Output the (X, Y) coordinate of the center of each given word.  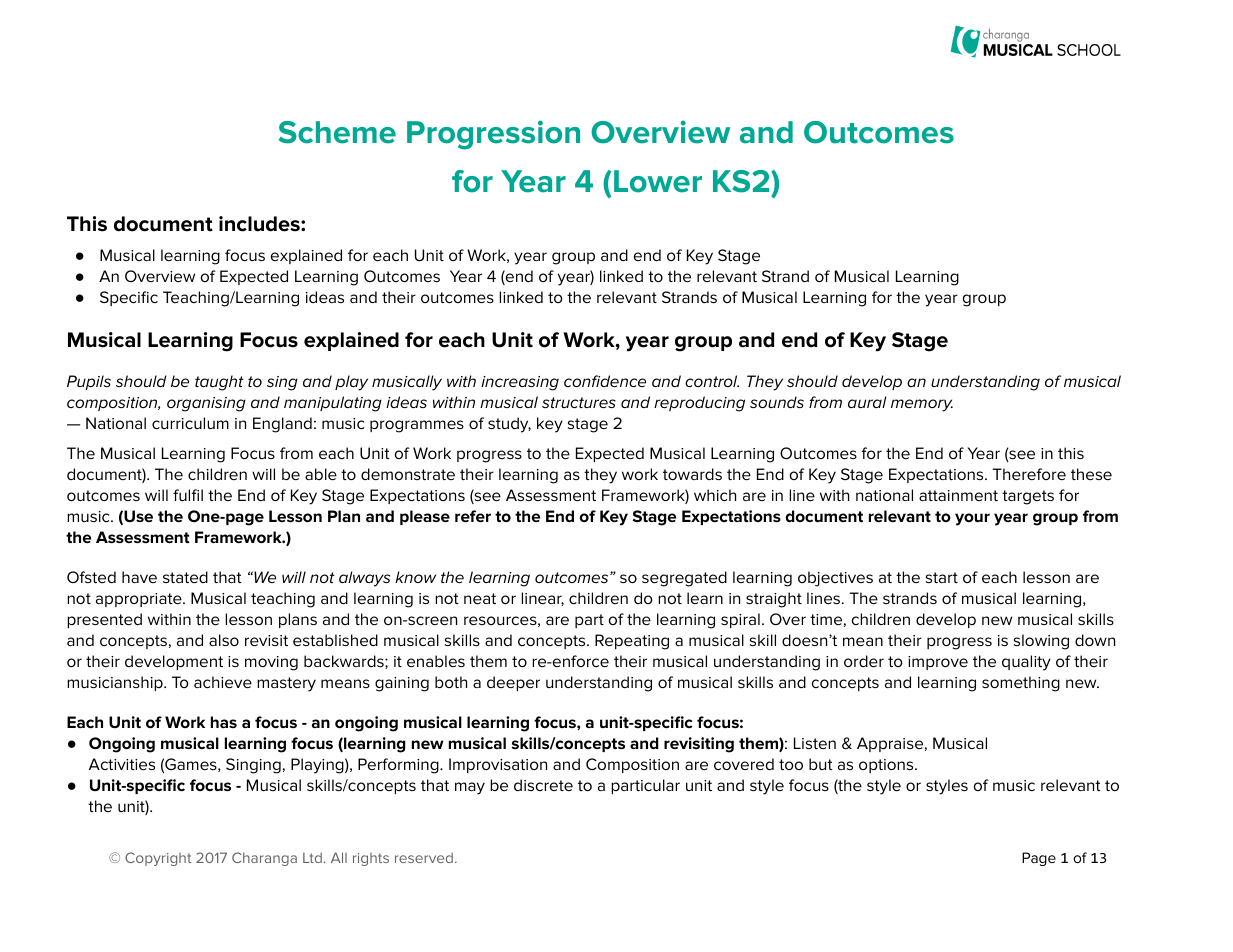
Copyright (158, 859)
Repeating (632, 642)
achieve (223, 682)
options (887, 766)
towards (692, 474)
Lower (658, 181)
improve (938, 663)
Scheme (337, 132)
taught (219, 383)
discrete (543, 785)
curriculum (190, 423)
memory (922, 405)
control (712, 381)
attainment (958, 495)
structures (579, 402)
